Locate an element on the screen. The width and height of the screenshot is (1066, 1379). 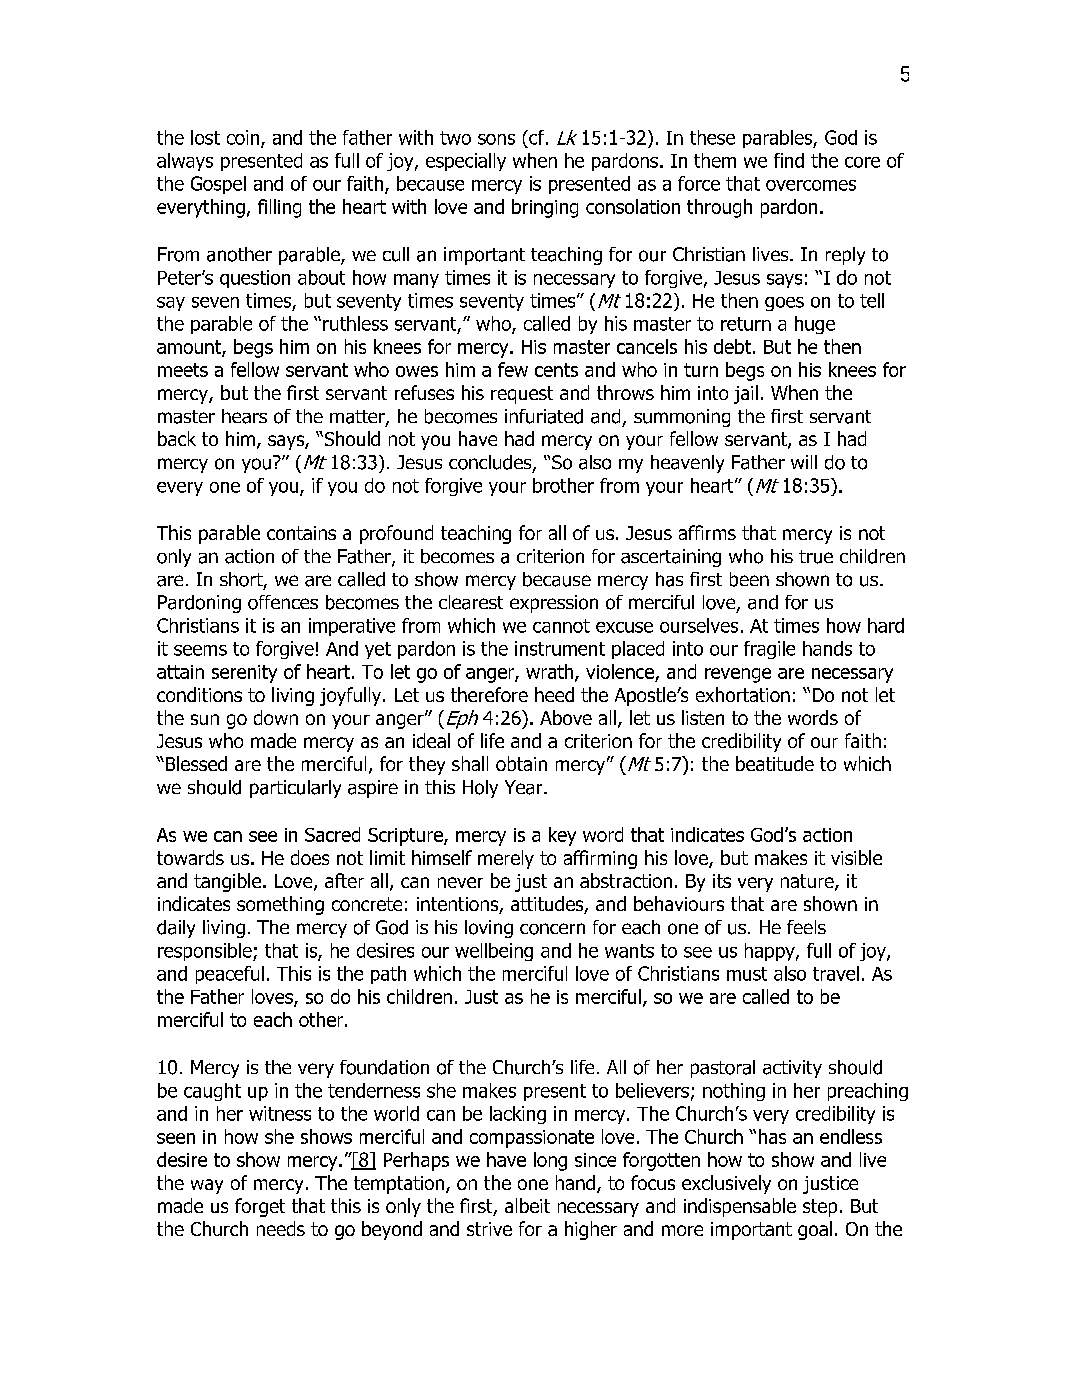
coin is located at coordinates (244, 138).
